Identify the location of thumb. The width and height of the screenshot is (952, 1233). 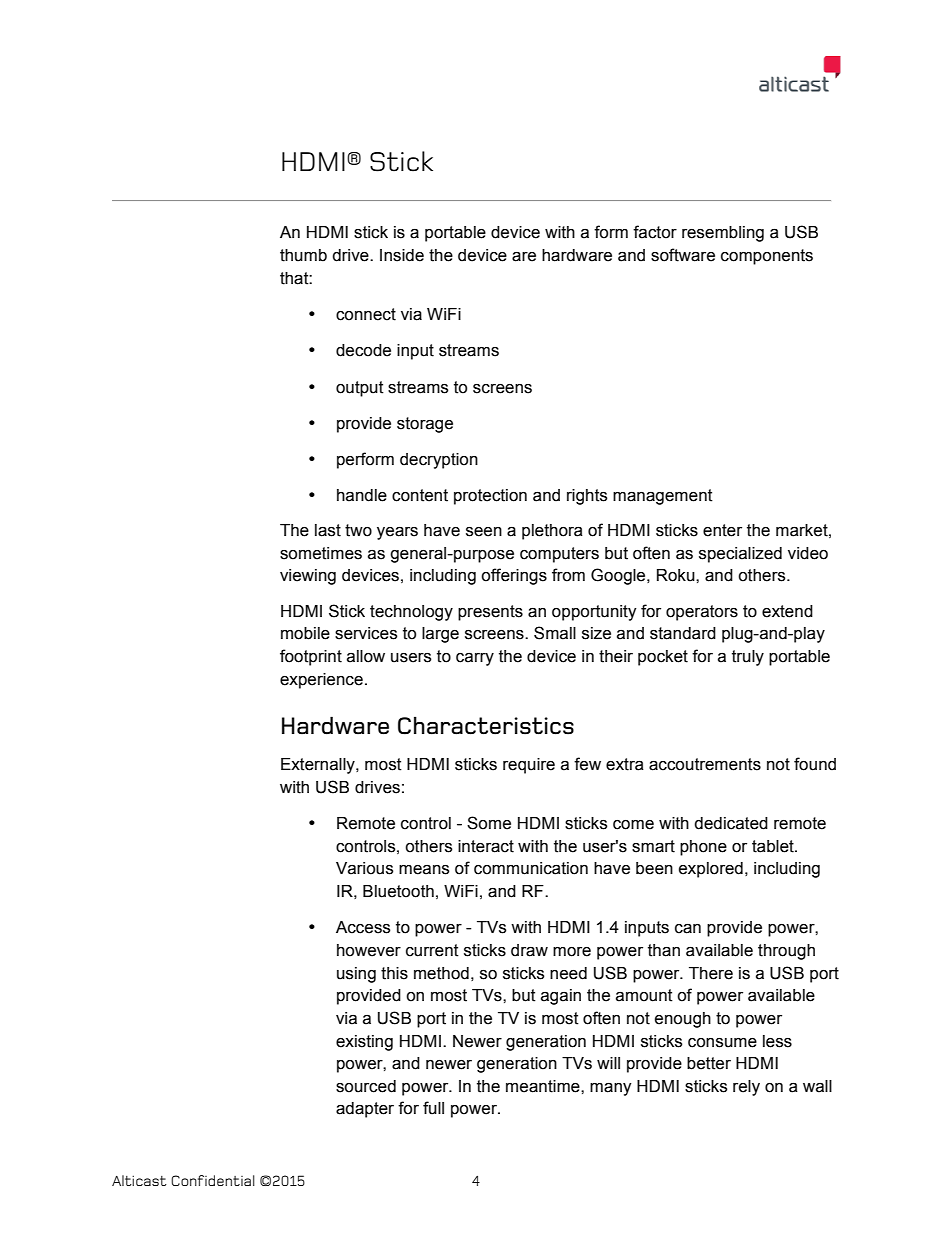
(303, 255).
